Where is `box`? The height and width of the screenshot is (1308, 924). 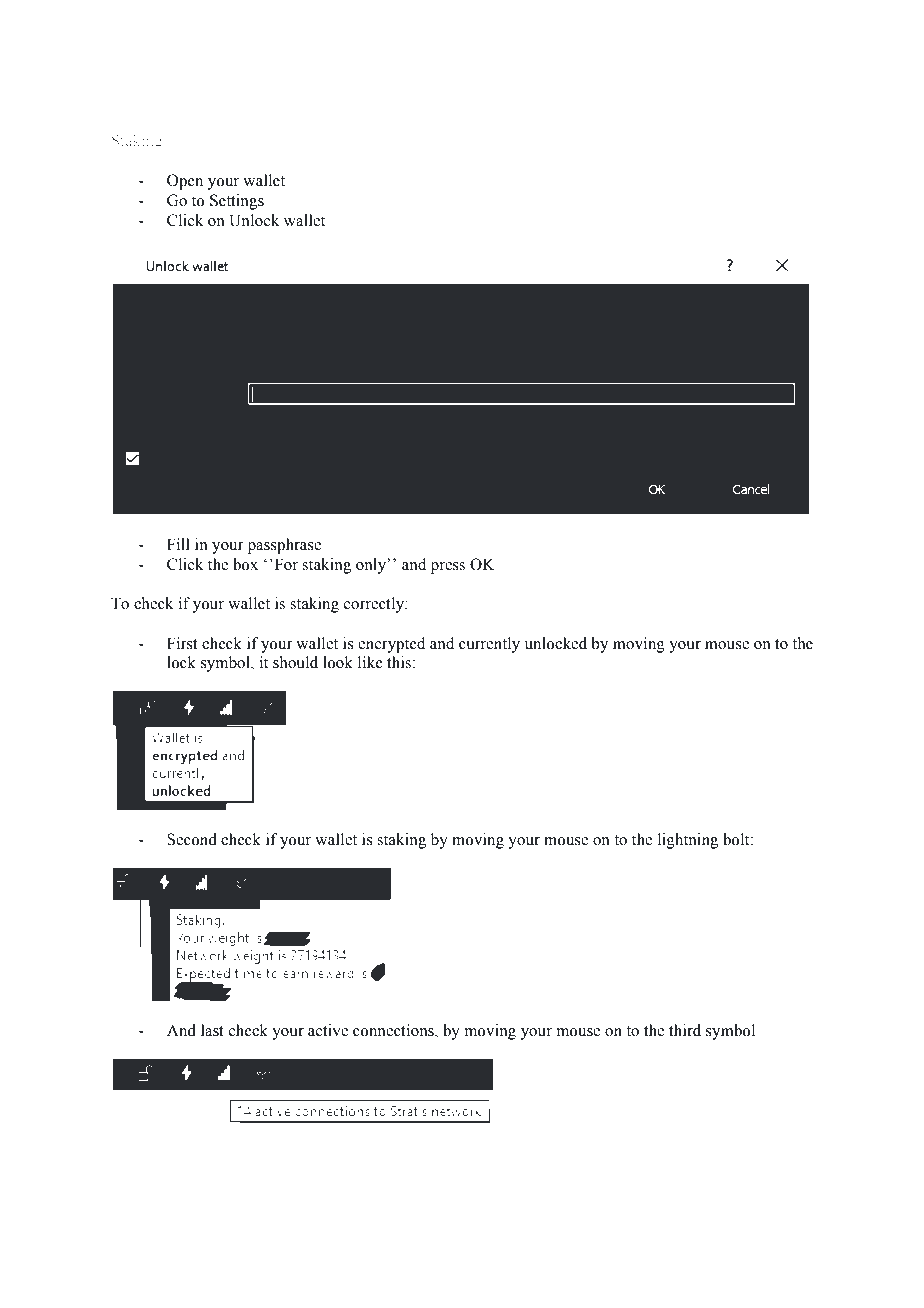
box is located at coordinates (245, 564).
